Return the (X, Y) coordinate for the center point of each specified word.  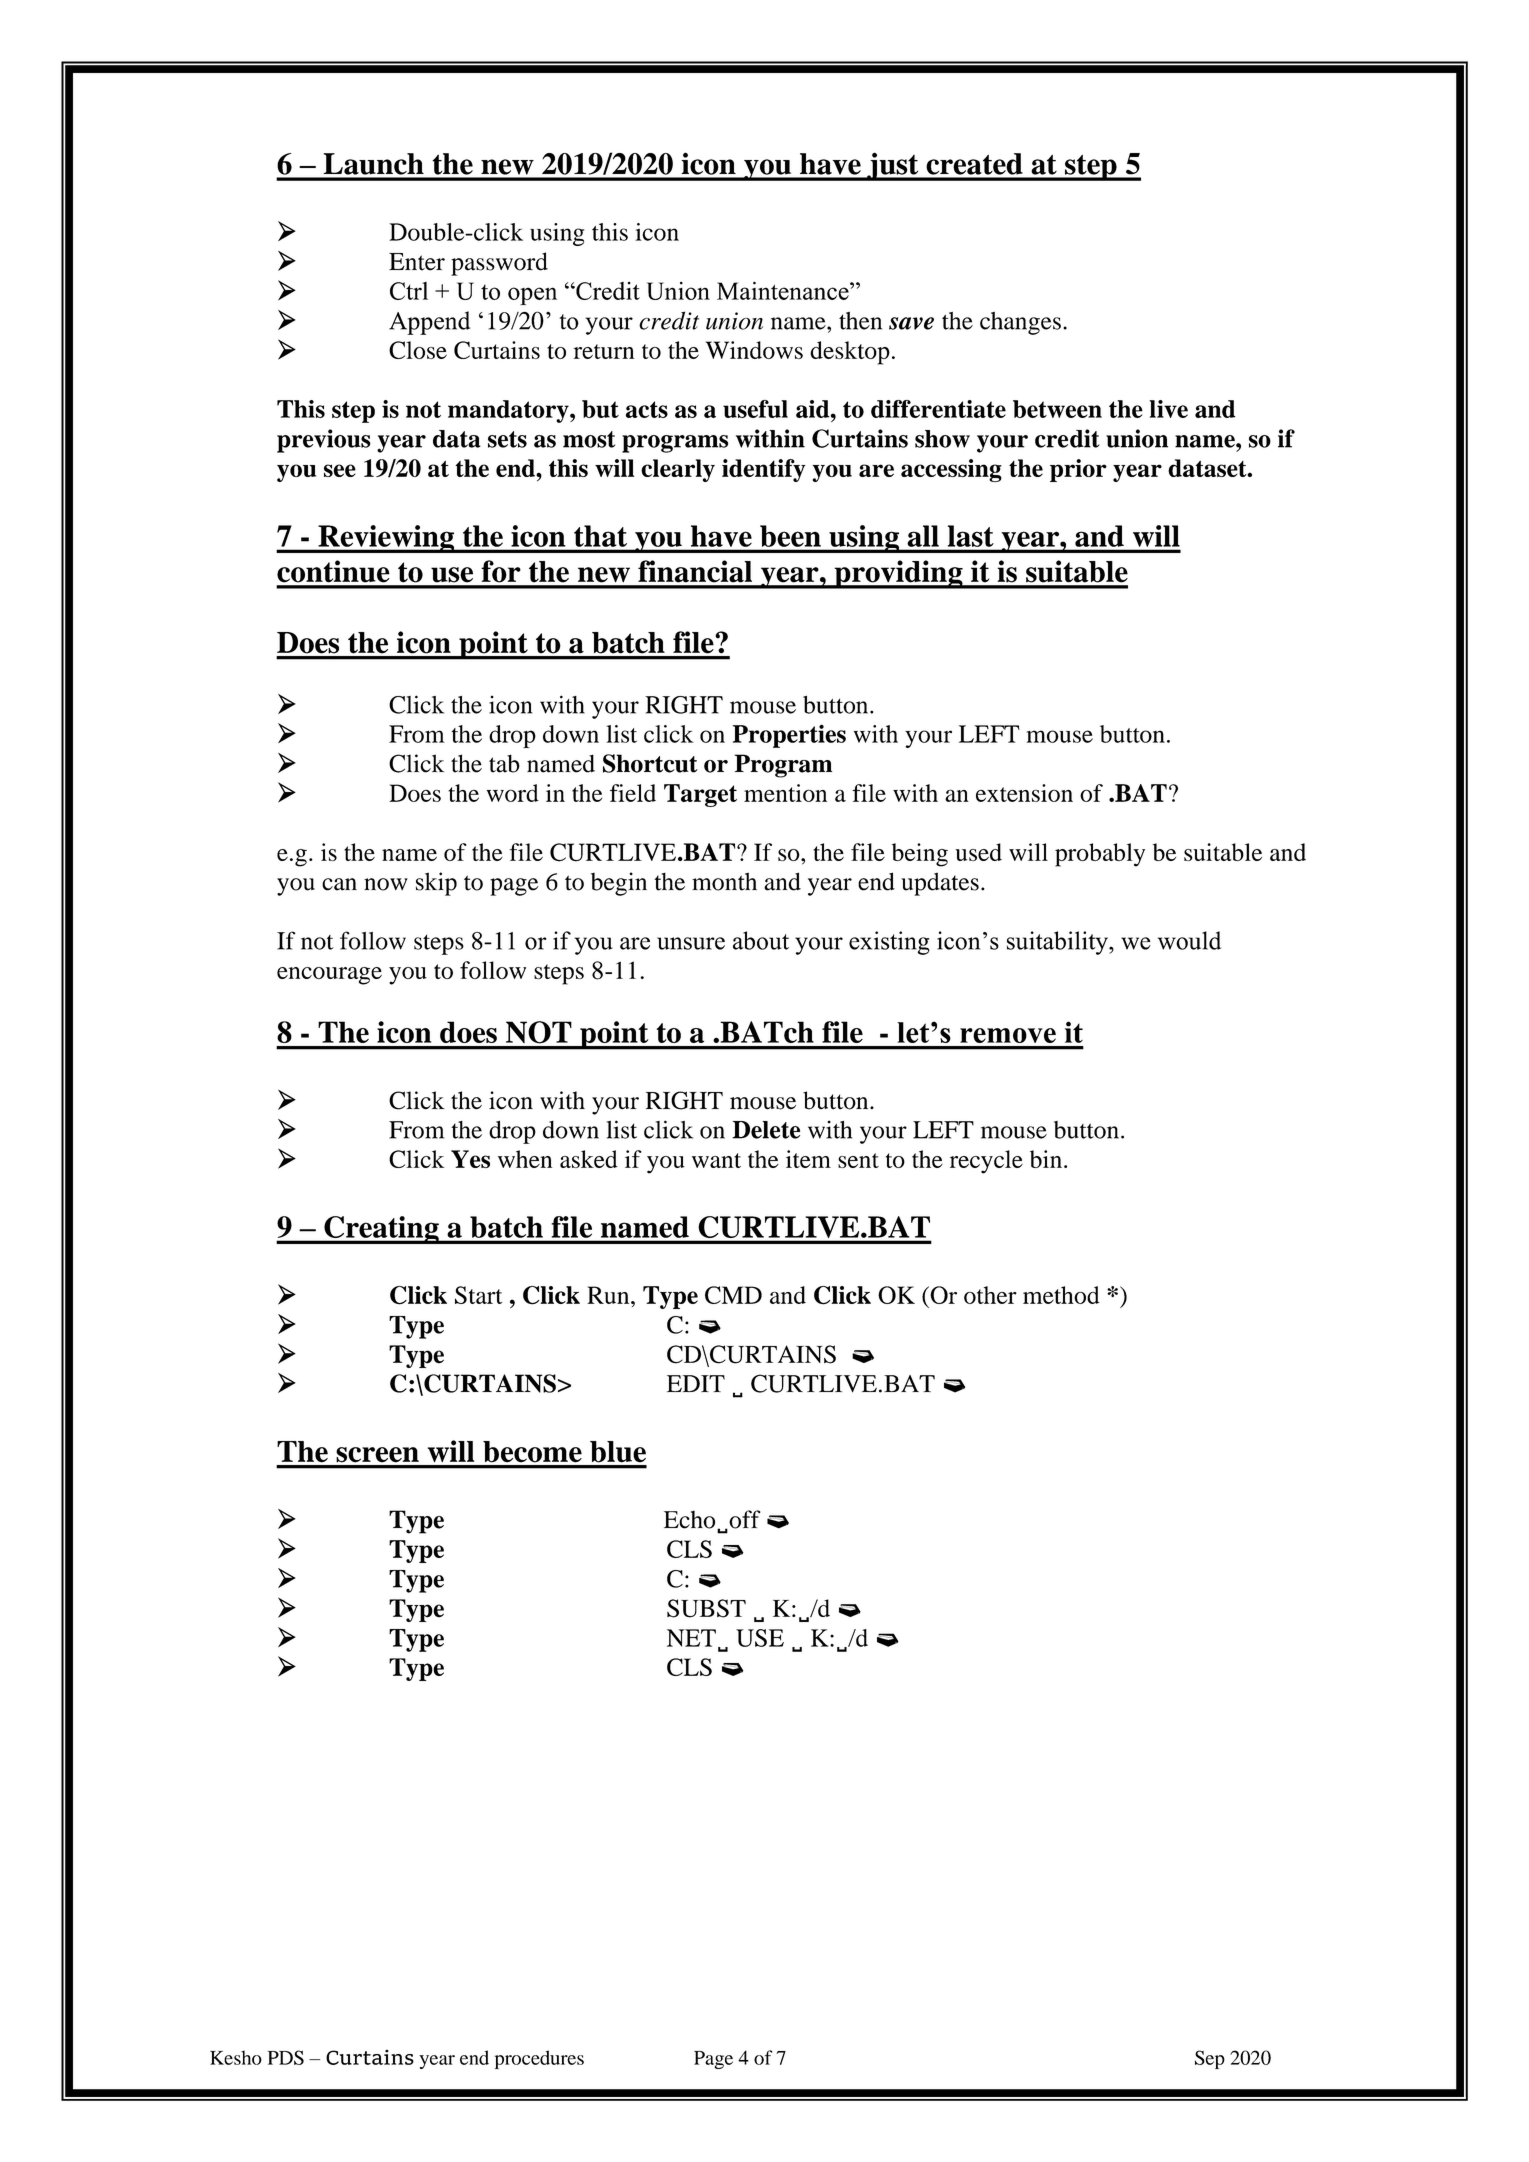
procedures (539, 2059)
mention (785, 793)
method (1061, 1295)
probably (1100, 855)
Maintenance (784, 290)
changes (1020, 323)
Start (478, 1295)
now (386, 884)
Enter (417, 262)
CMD (733, 1295)
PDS (286, 2057)
